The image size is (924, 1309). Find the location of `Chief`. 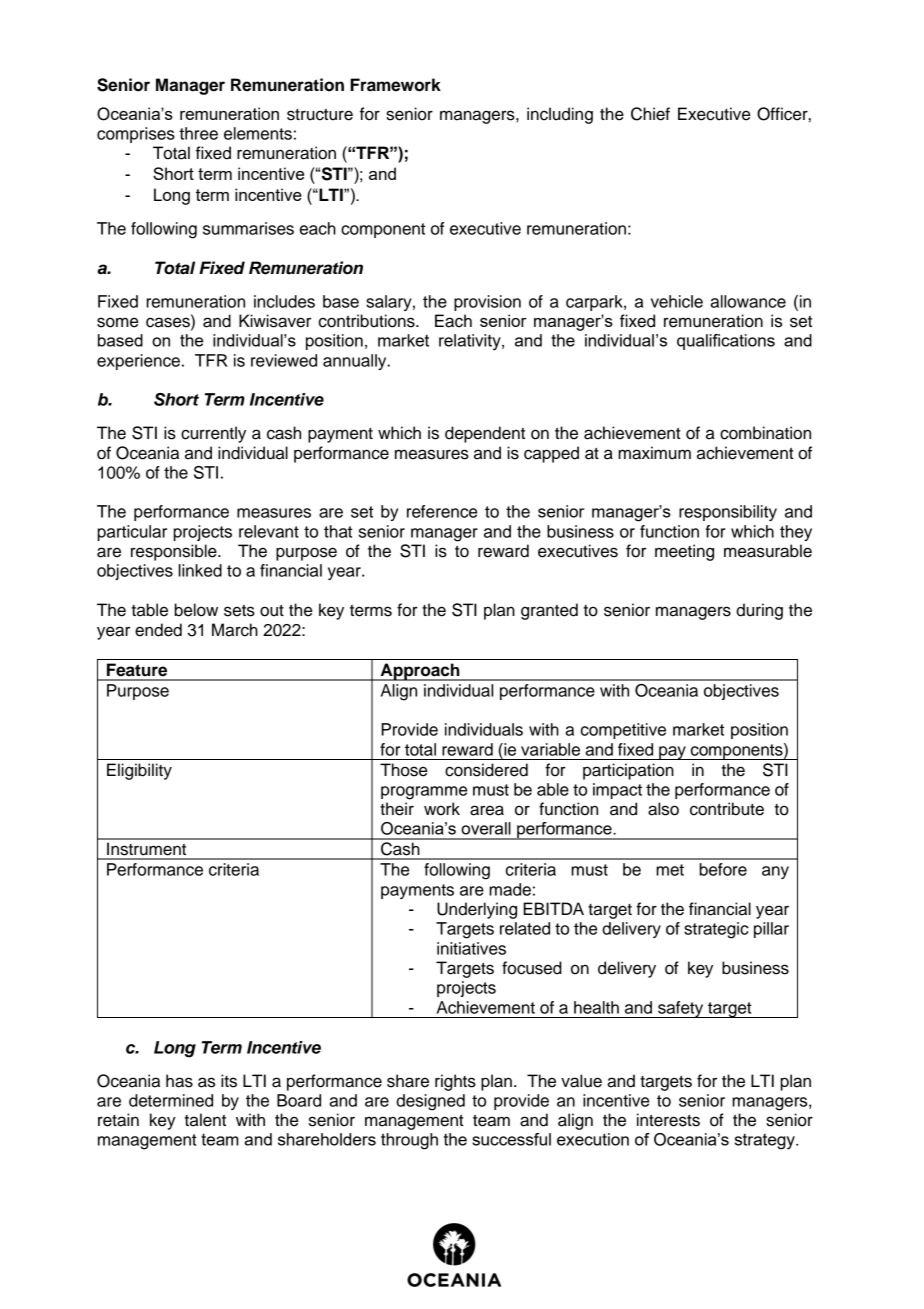

Chief is located at coordinates (650, 114).
